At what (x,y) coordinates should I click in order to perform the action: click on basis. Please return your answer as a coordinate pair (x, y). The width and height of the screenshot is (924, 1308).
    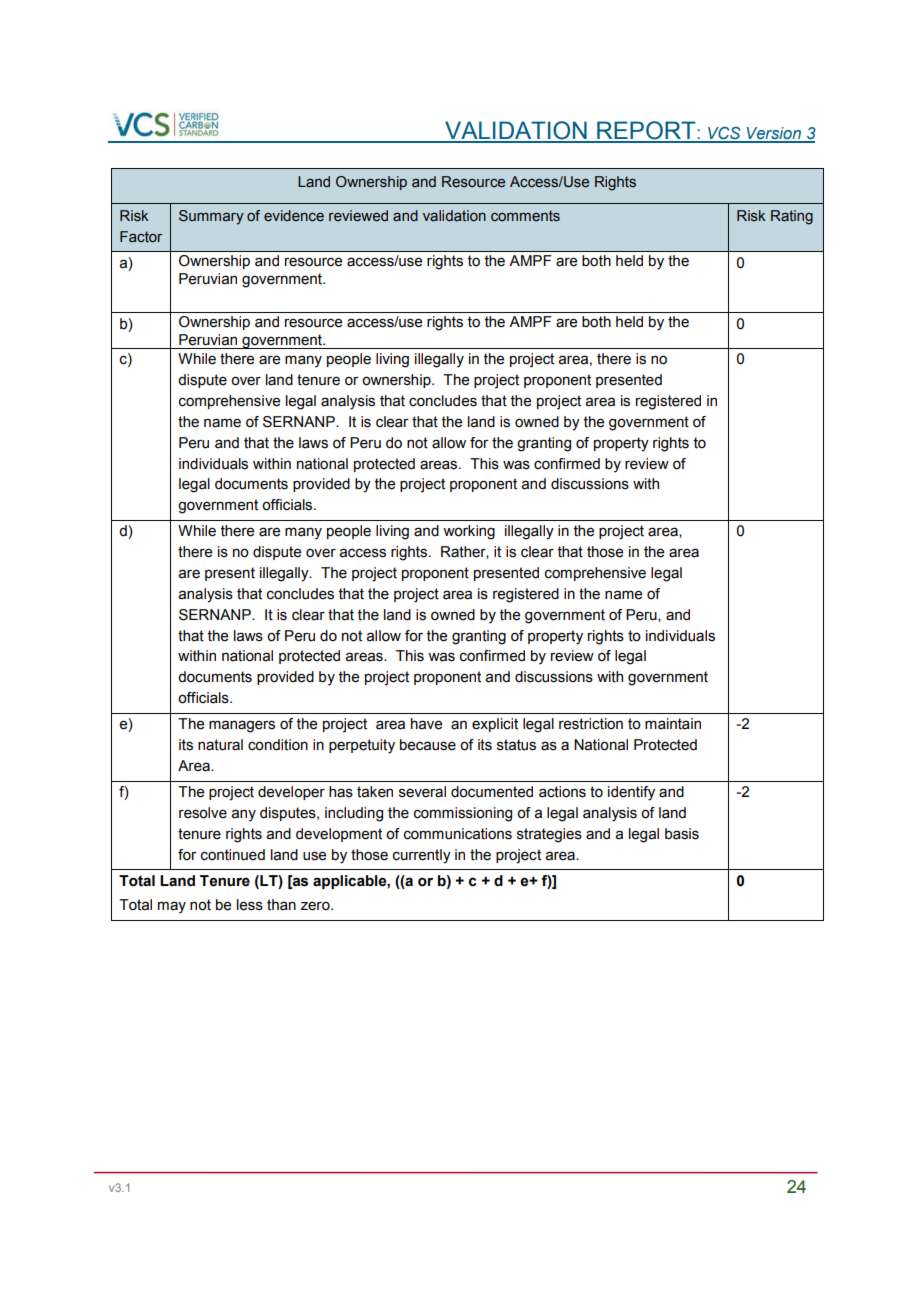
    Looking at the image, I should click on (682, 834).
